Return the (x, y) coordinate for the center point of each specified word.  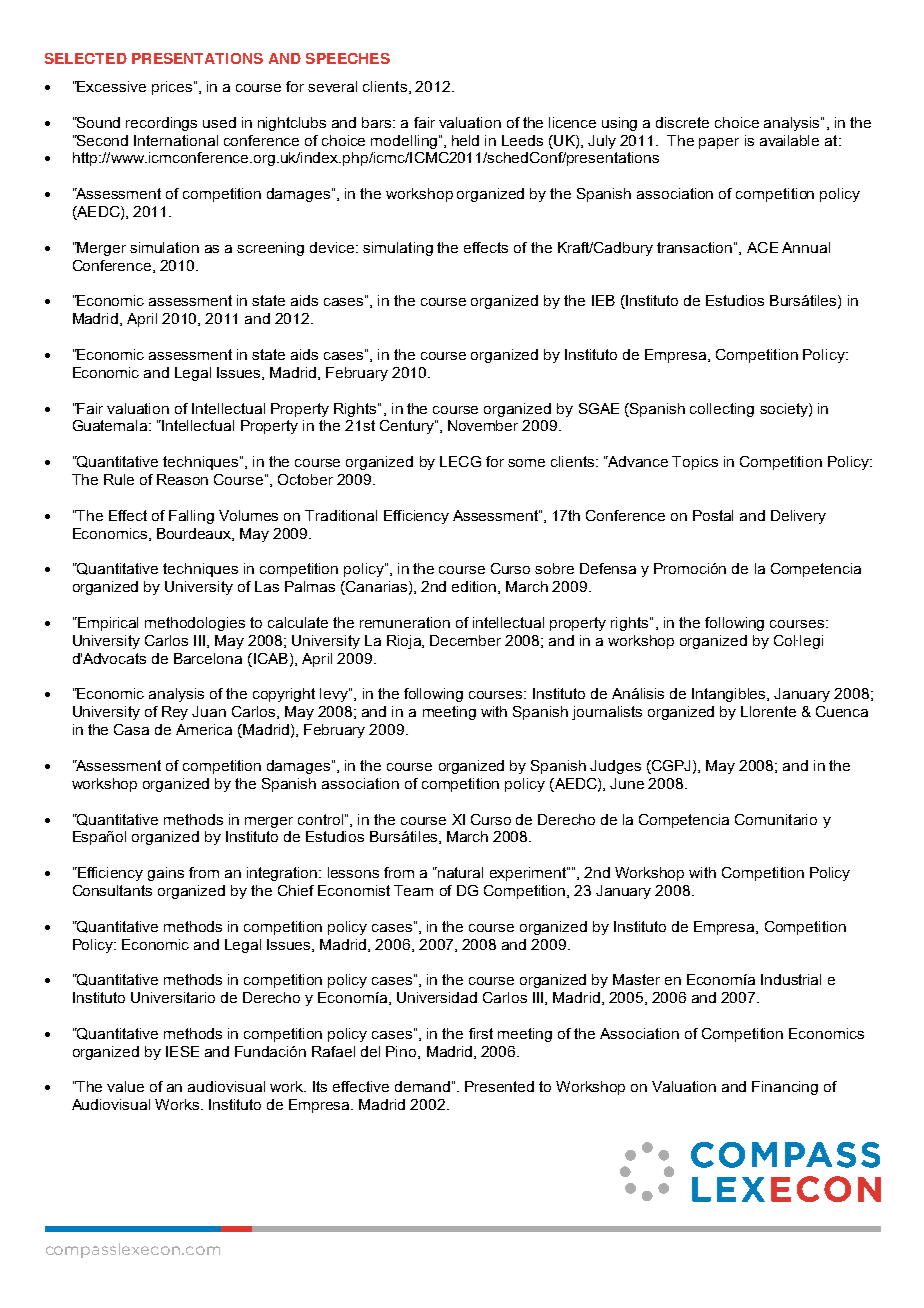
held (465, 140)
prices (172, 88)
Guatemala (111, 425)
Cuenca (842, 711)
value (125, 1086)
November (483, 425)
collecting (722, 410)
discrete (682, 122)
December (465, 640)
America (204, 729)
